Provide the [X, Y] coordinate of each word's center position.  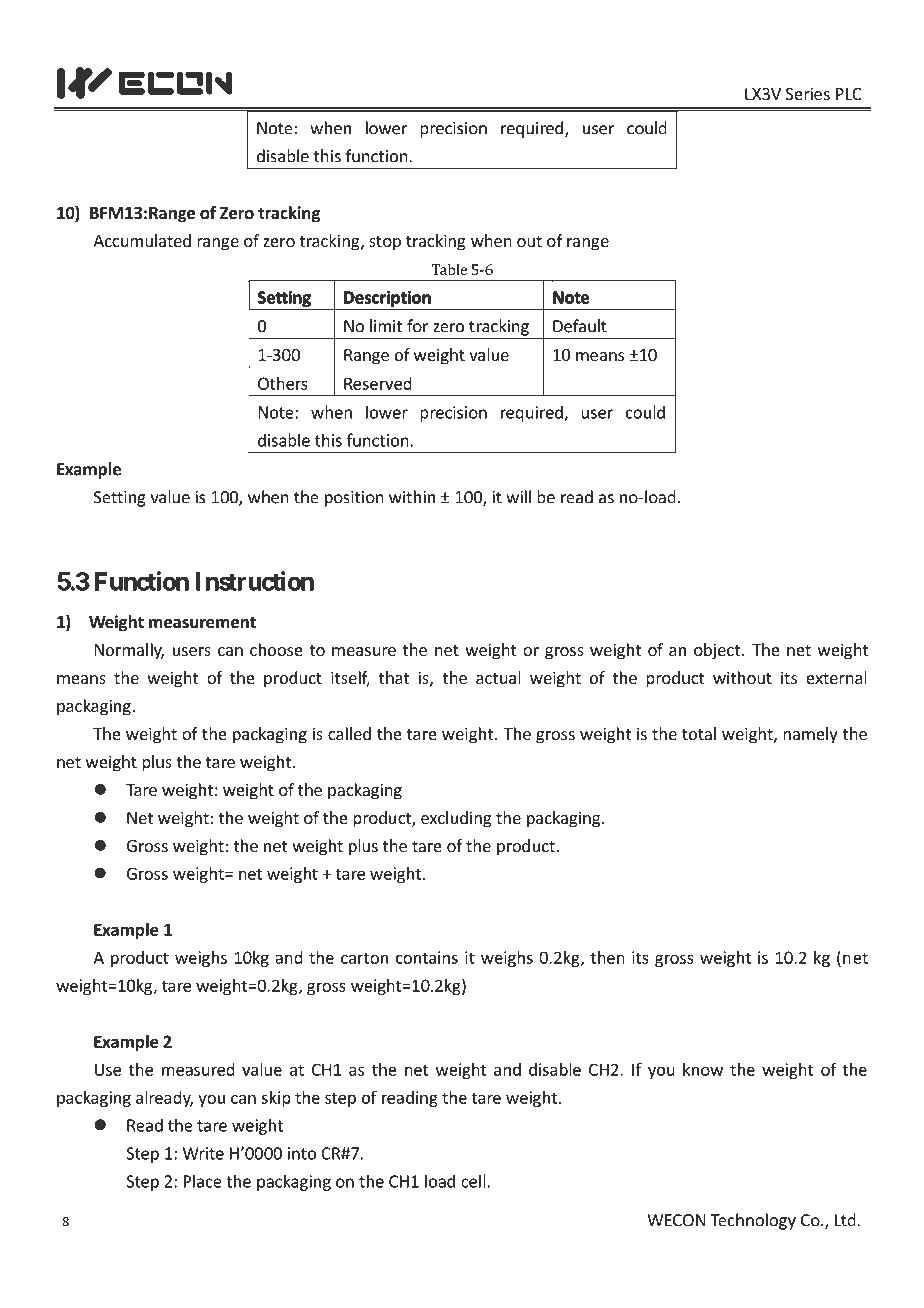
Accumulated [142, 240]
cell [473, 1181]
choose [276, 649]
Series [808, 93]
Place [203, 1181]
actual [498, 677]
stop [385, 243]
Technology [753, 1221]
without [742, 677]
